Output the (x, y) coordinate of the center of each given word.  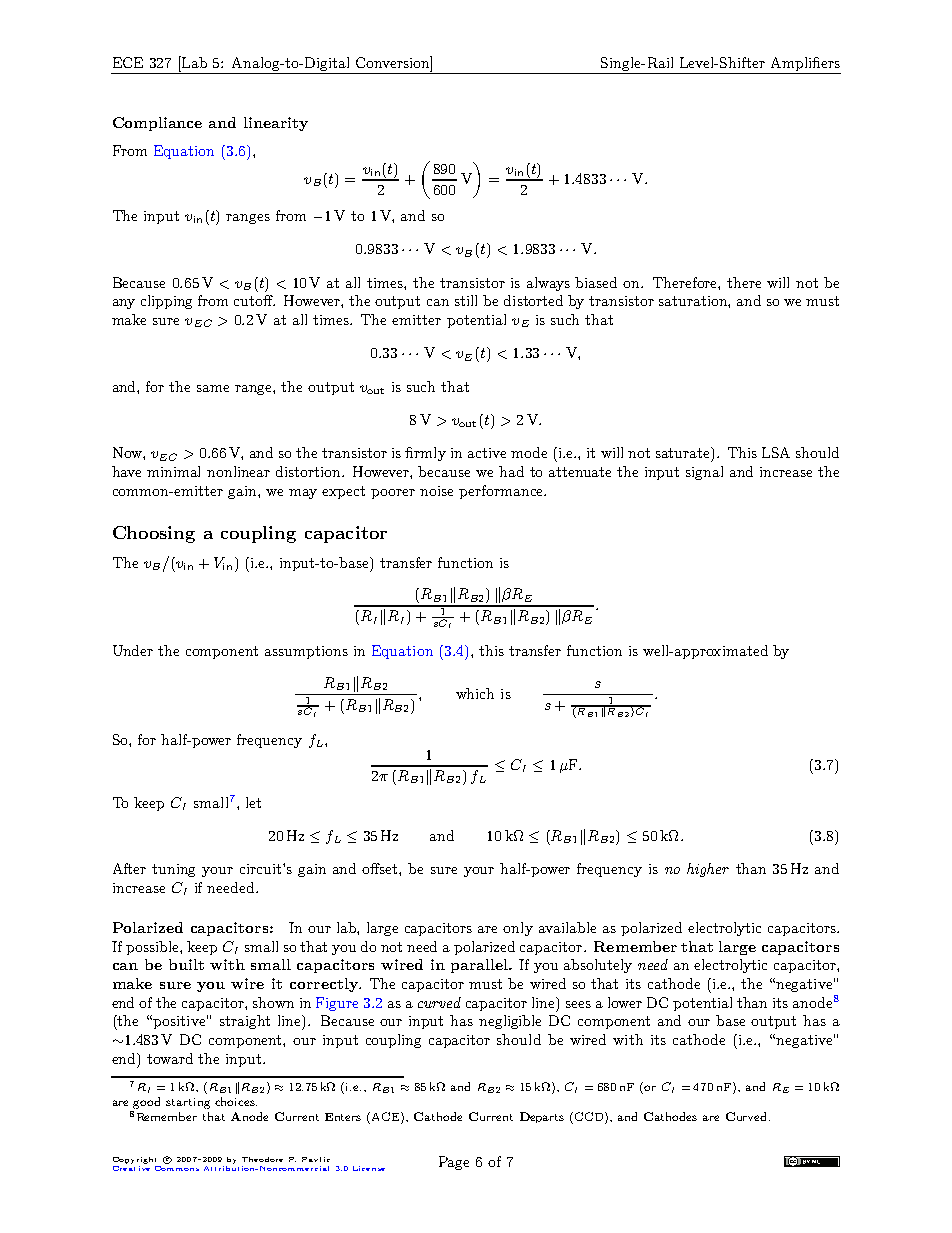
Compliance (157, 124)
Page (454, 1163)
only (518, 929)
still (466, 300)
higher (708, 870)
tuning (173, 870)
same (213, 388)
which (475, 693)
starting (188, 1103)
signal (704, 473)
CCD (590, 1118)
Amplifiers (805, 64)
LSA (776, 452)
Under (133, 650)
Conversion (394, 63)
